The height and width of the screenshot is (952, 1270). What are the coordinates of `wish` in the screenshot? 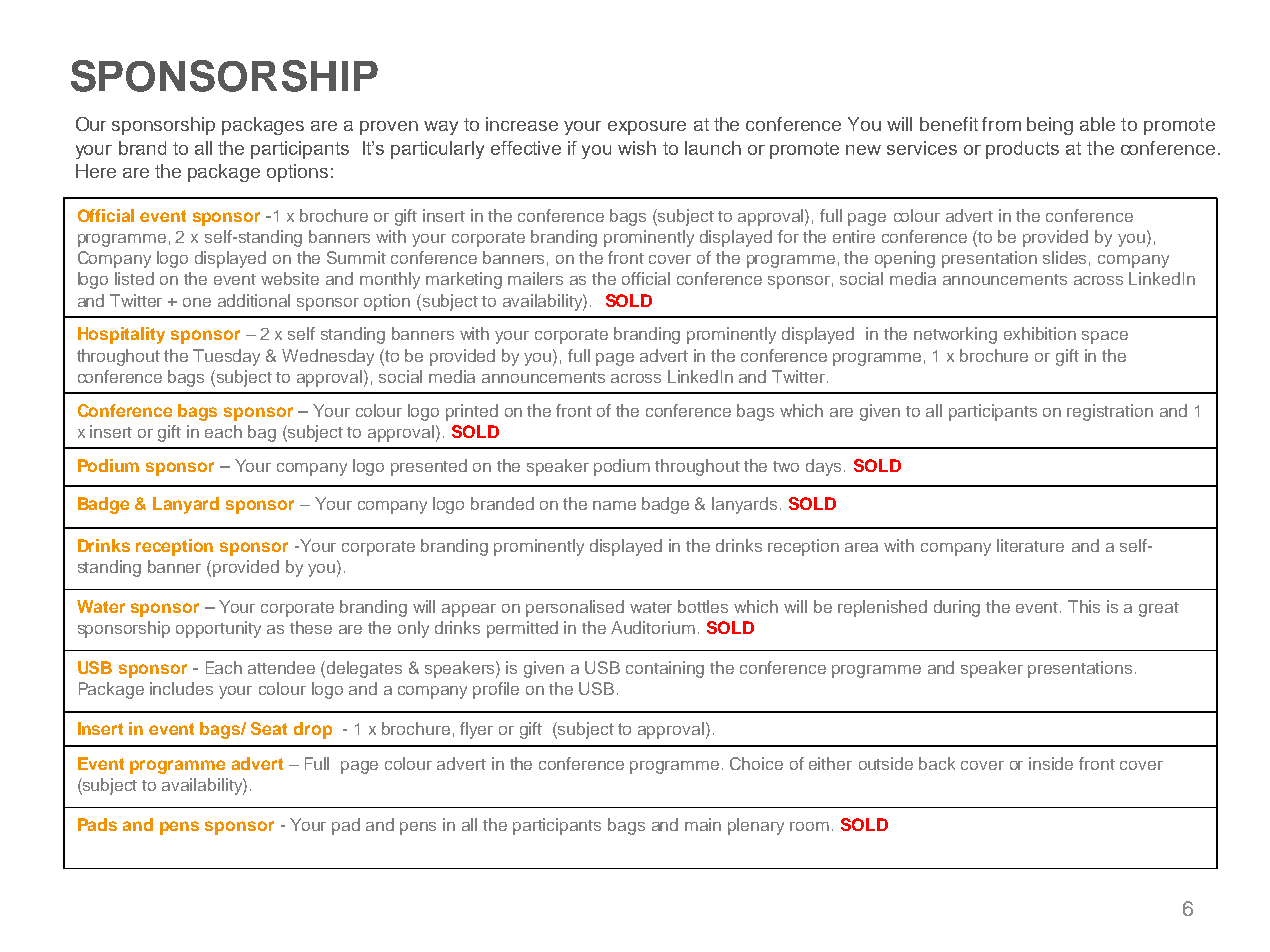 It's located at (637, 148).
